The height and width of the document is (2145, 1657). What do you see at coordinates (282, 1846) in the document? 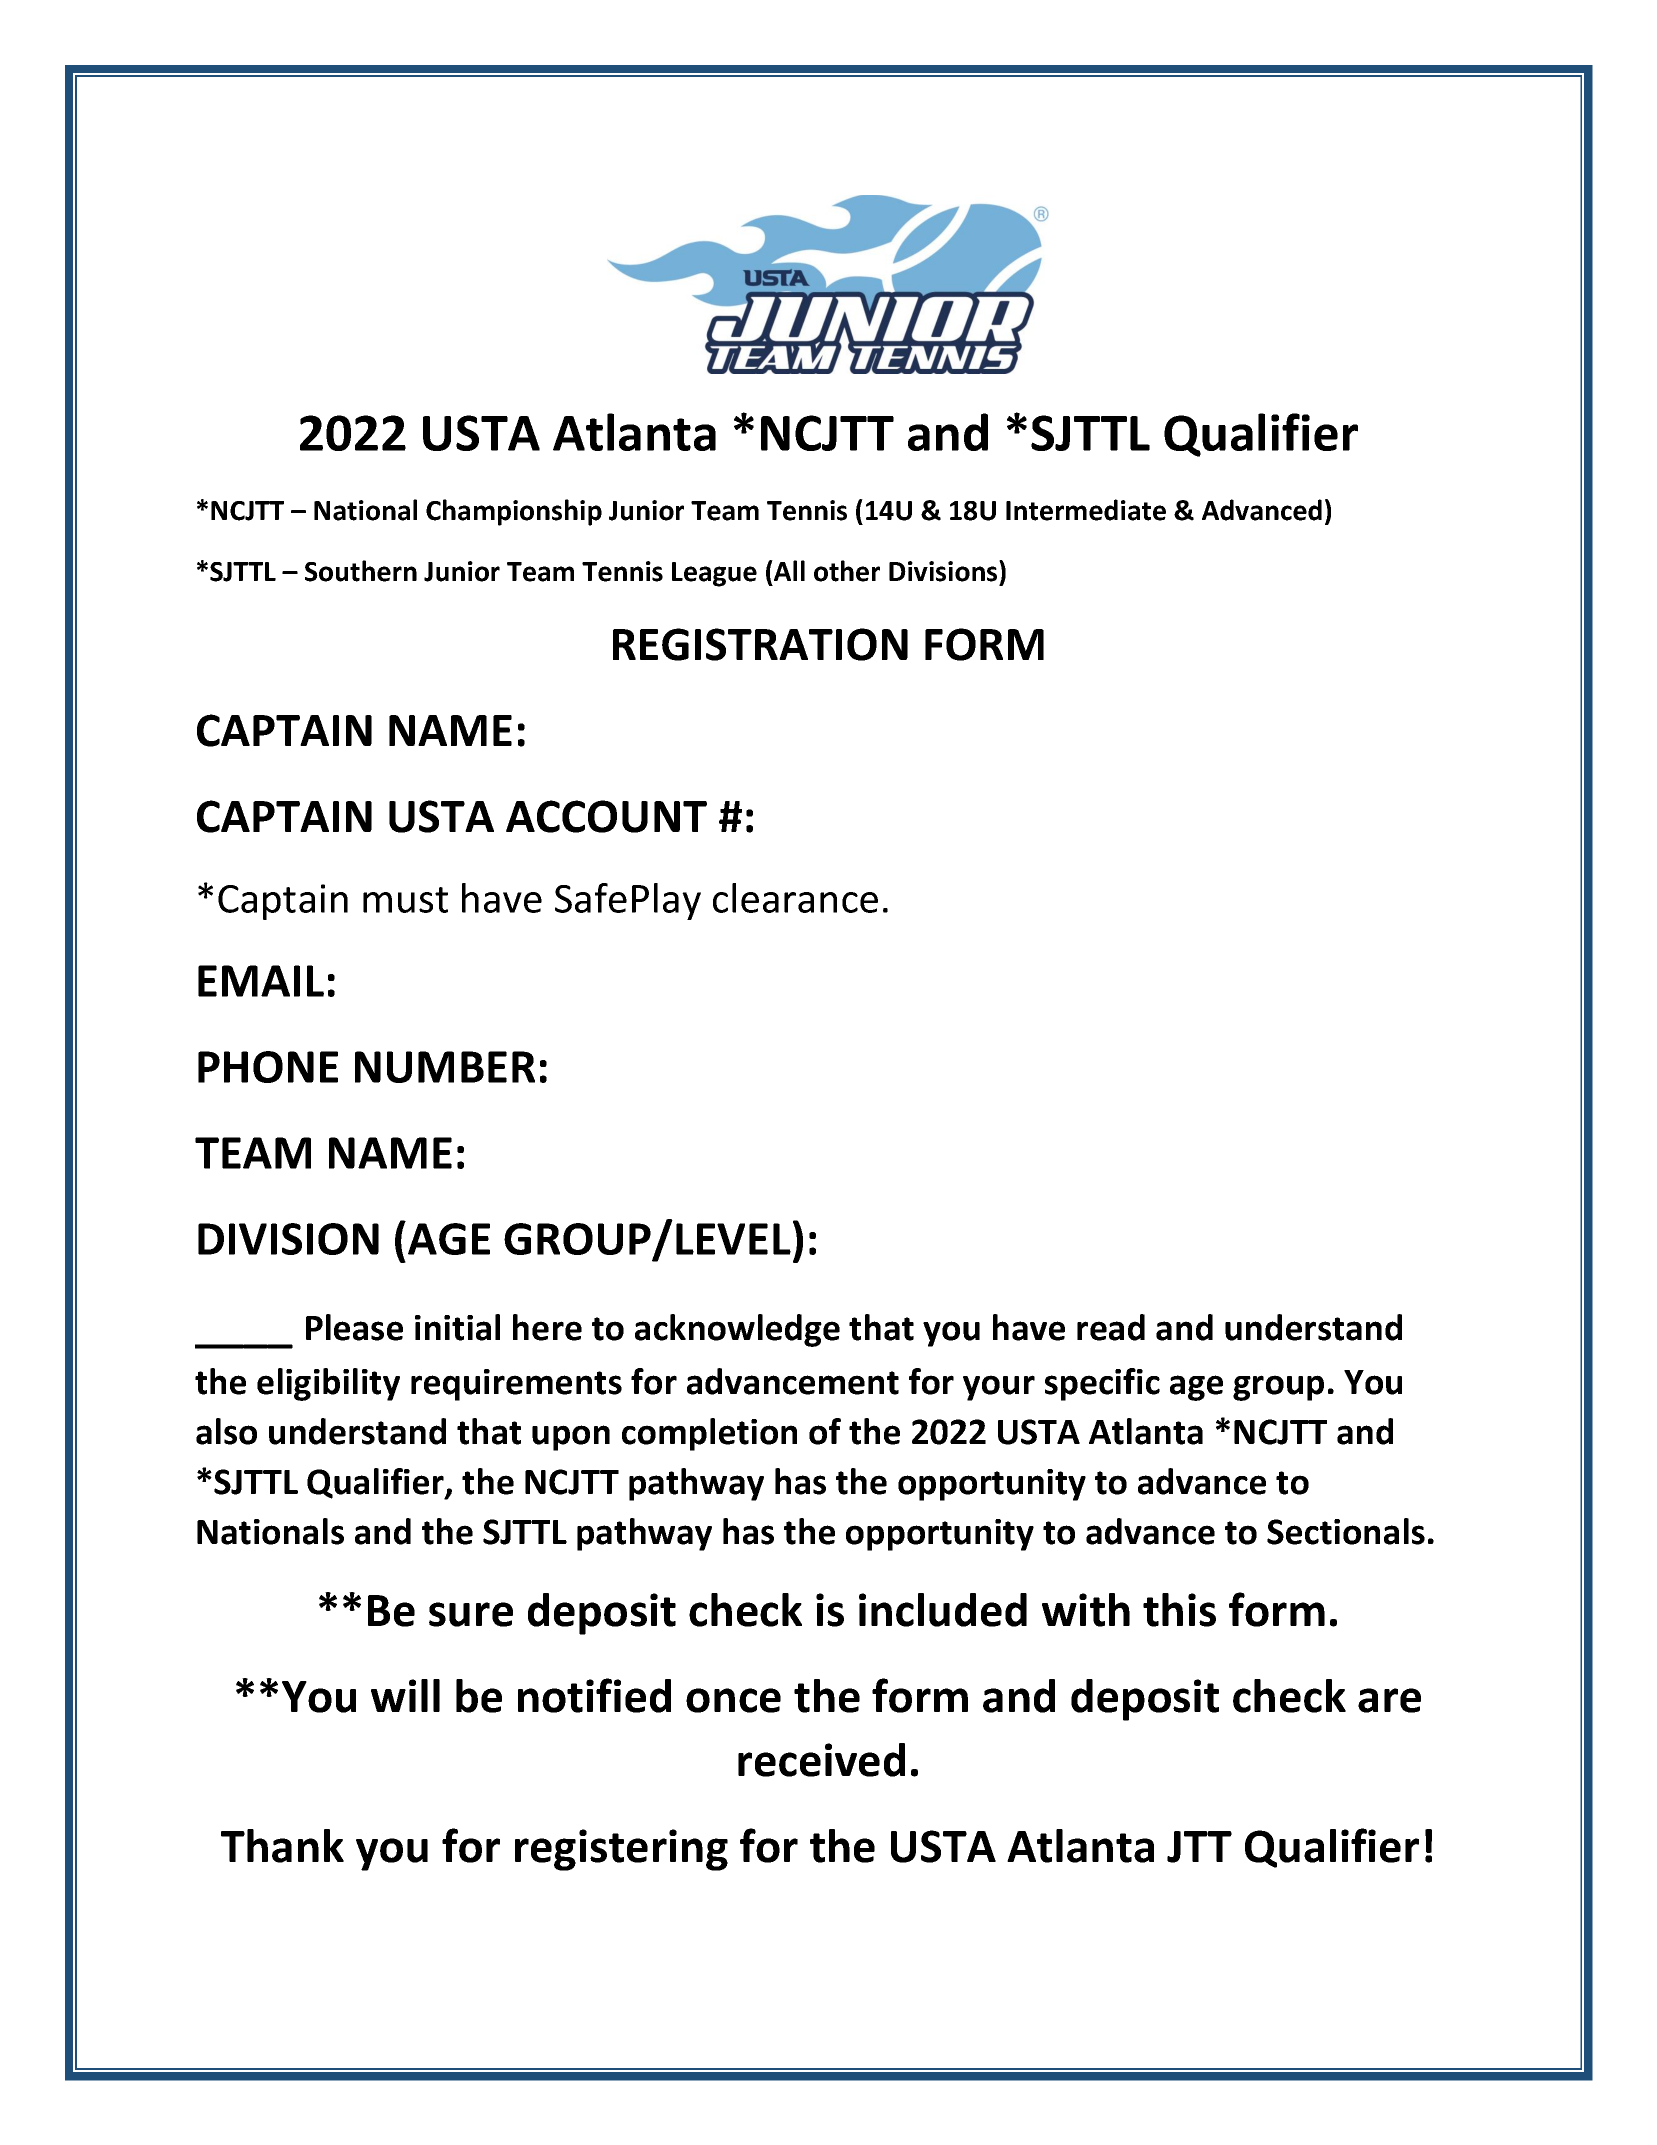
I see `Thank` at bounding box center [282, 1846].
